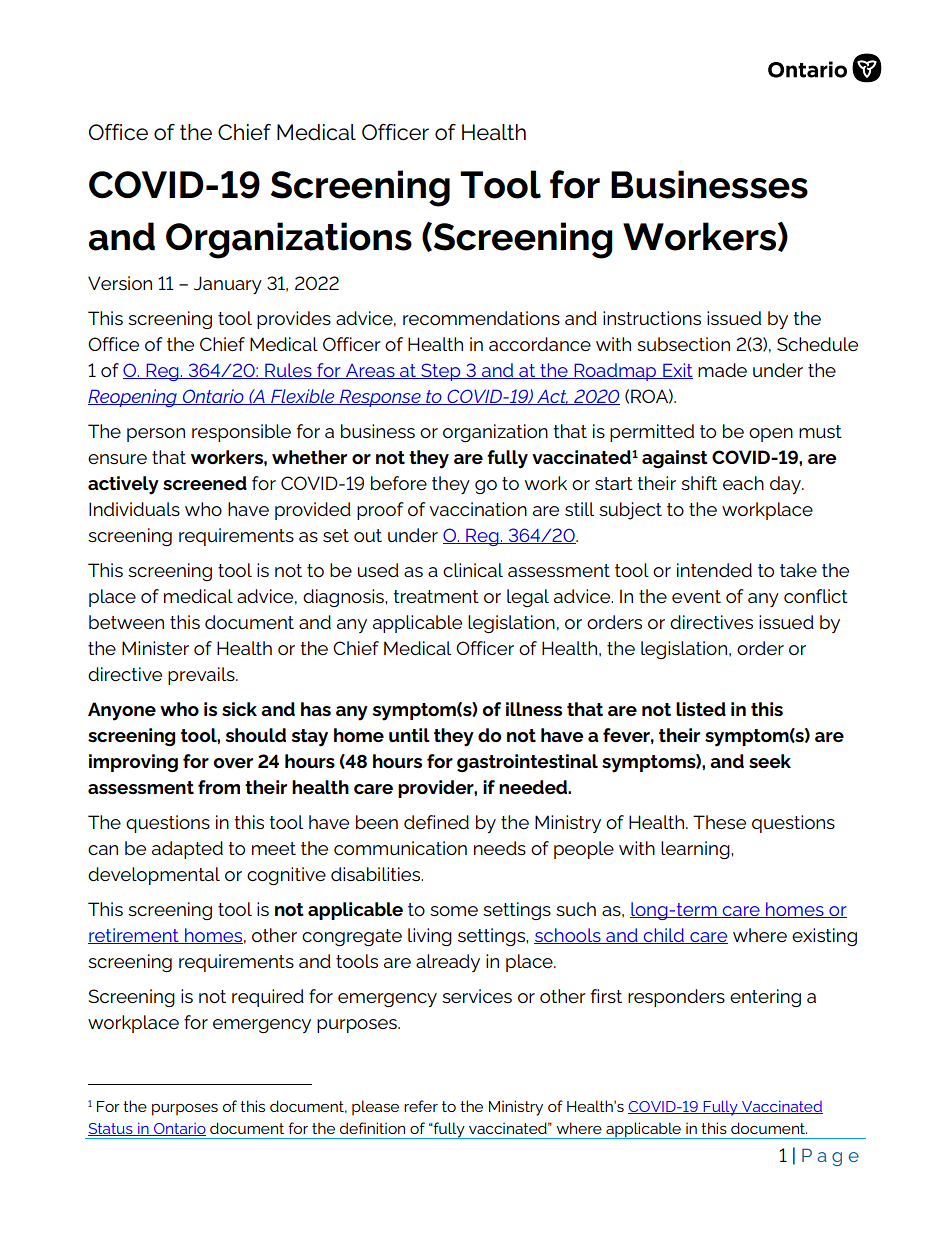 This screenshot has height=1233, width=952. I want to click on Page, so click(830, 1157).
